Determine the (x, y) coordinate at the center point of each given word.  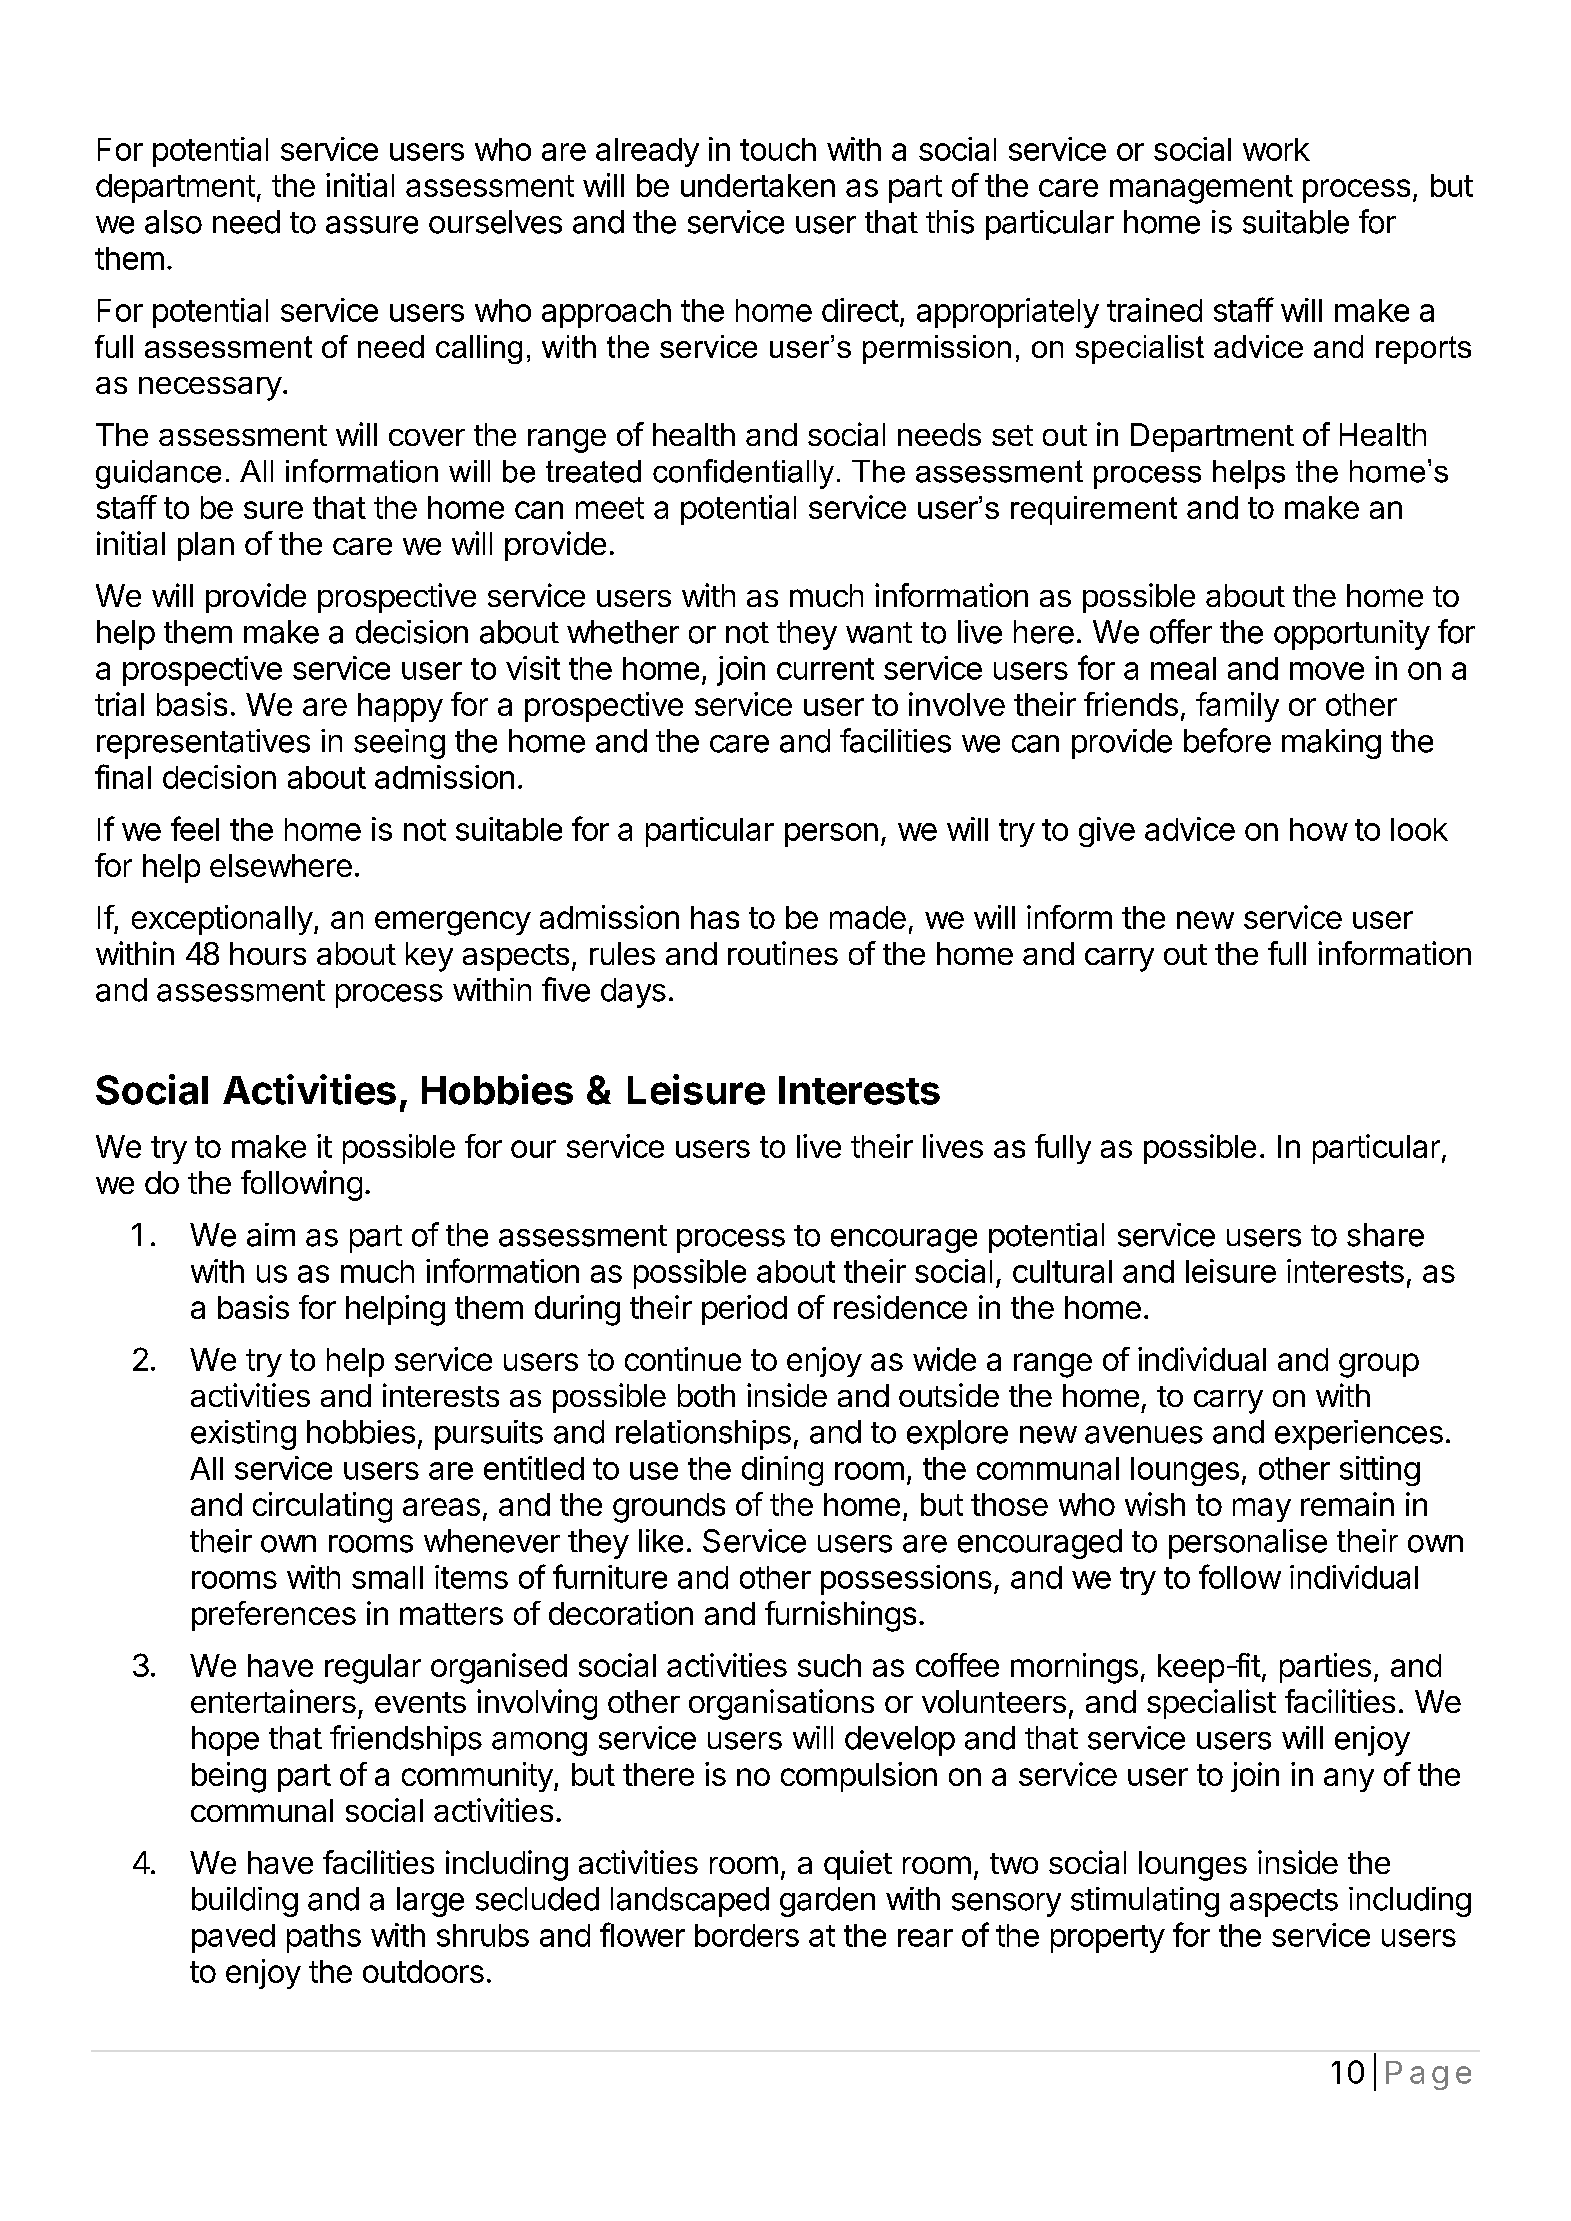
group (1379, 1365)
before (1227, 740)
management (1201, 189)
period (744, 1310)
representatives (203, 744)
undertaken (758, 185)
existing (243, 1435)
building (245, 1902)
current (825, 669)
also (173, 222)
